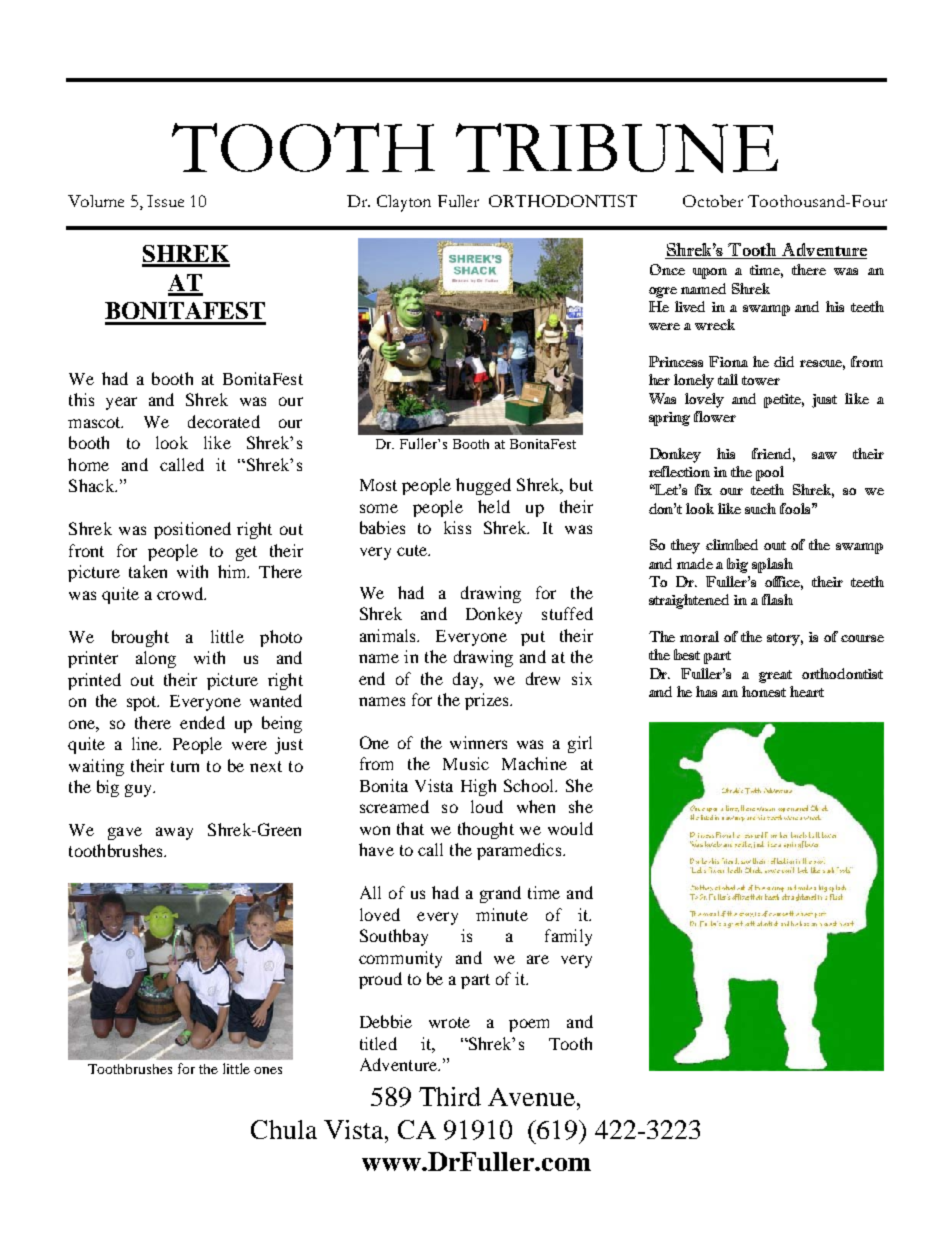 The height and width of the document is (1233, 952). What do you see at coordinates (140, 638) in the document?
I see `brought` at bounding box center [140, 638].
